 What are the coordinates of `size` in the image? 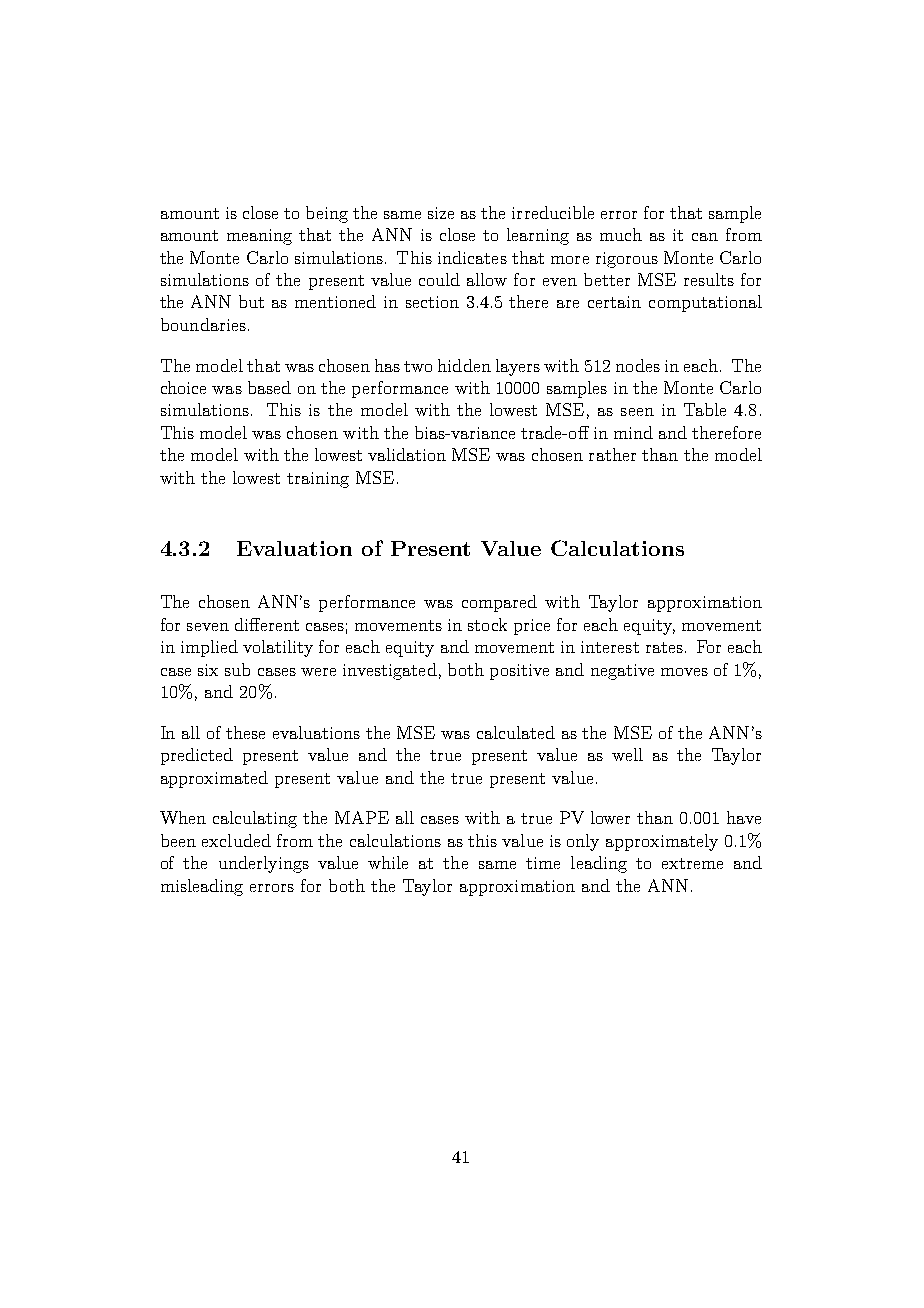 It's located at (441, 213).
